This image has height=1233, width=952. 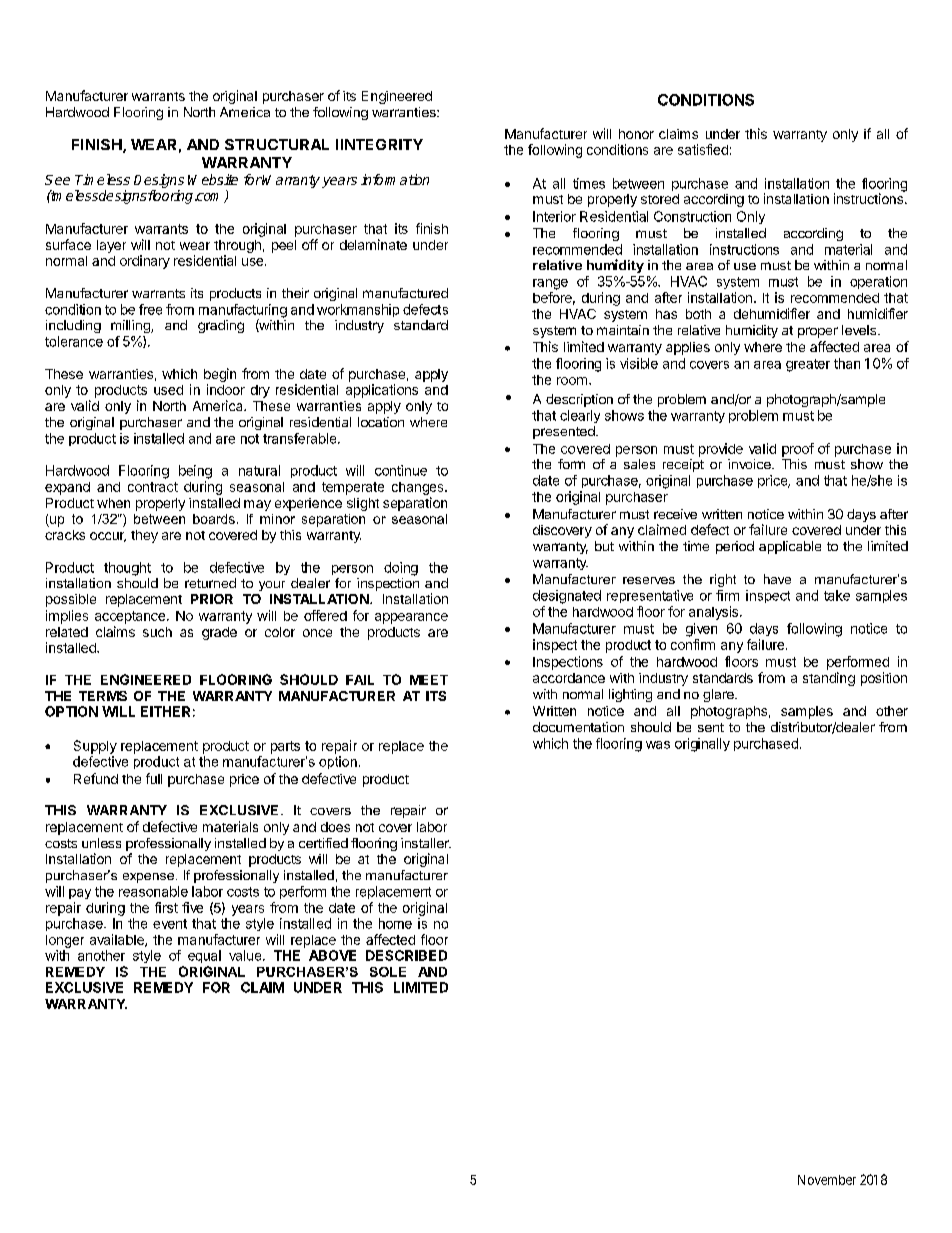 What do you see at coordinates (204, 956) in the image?
I see `equal` at bounding box center [204, 956].
